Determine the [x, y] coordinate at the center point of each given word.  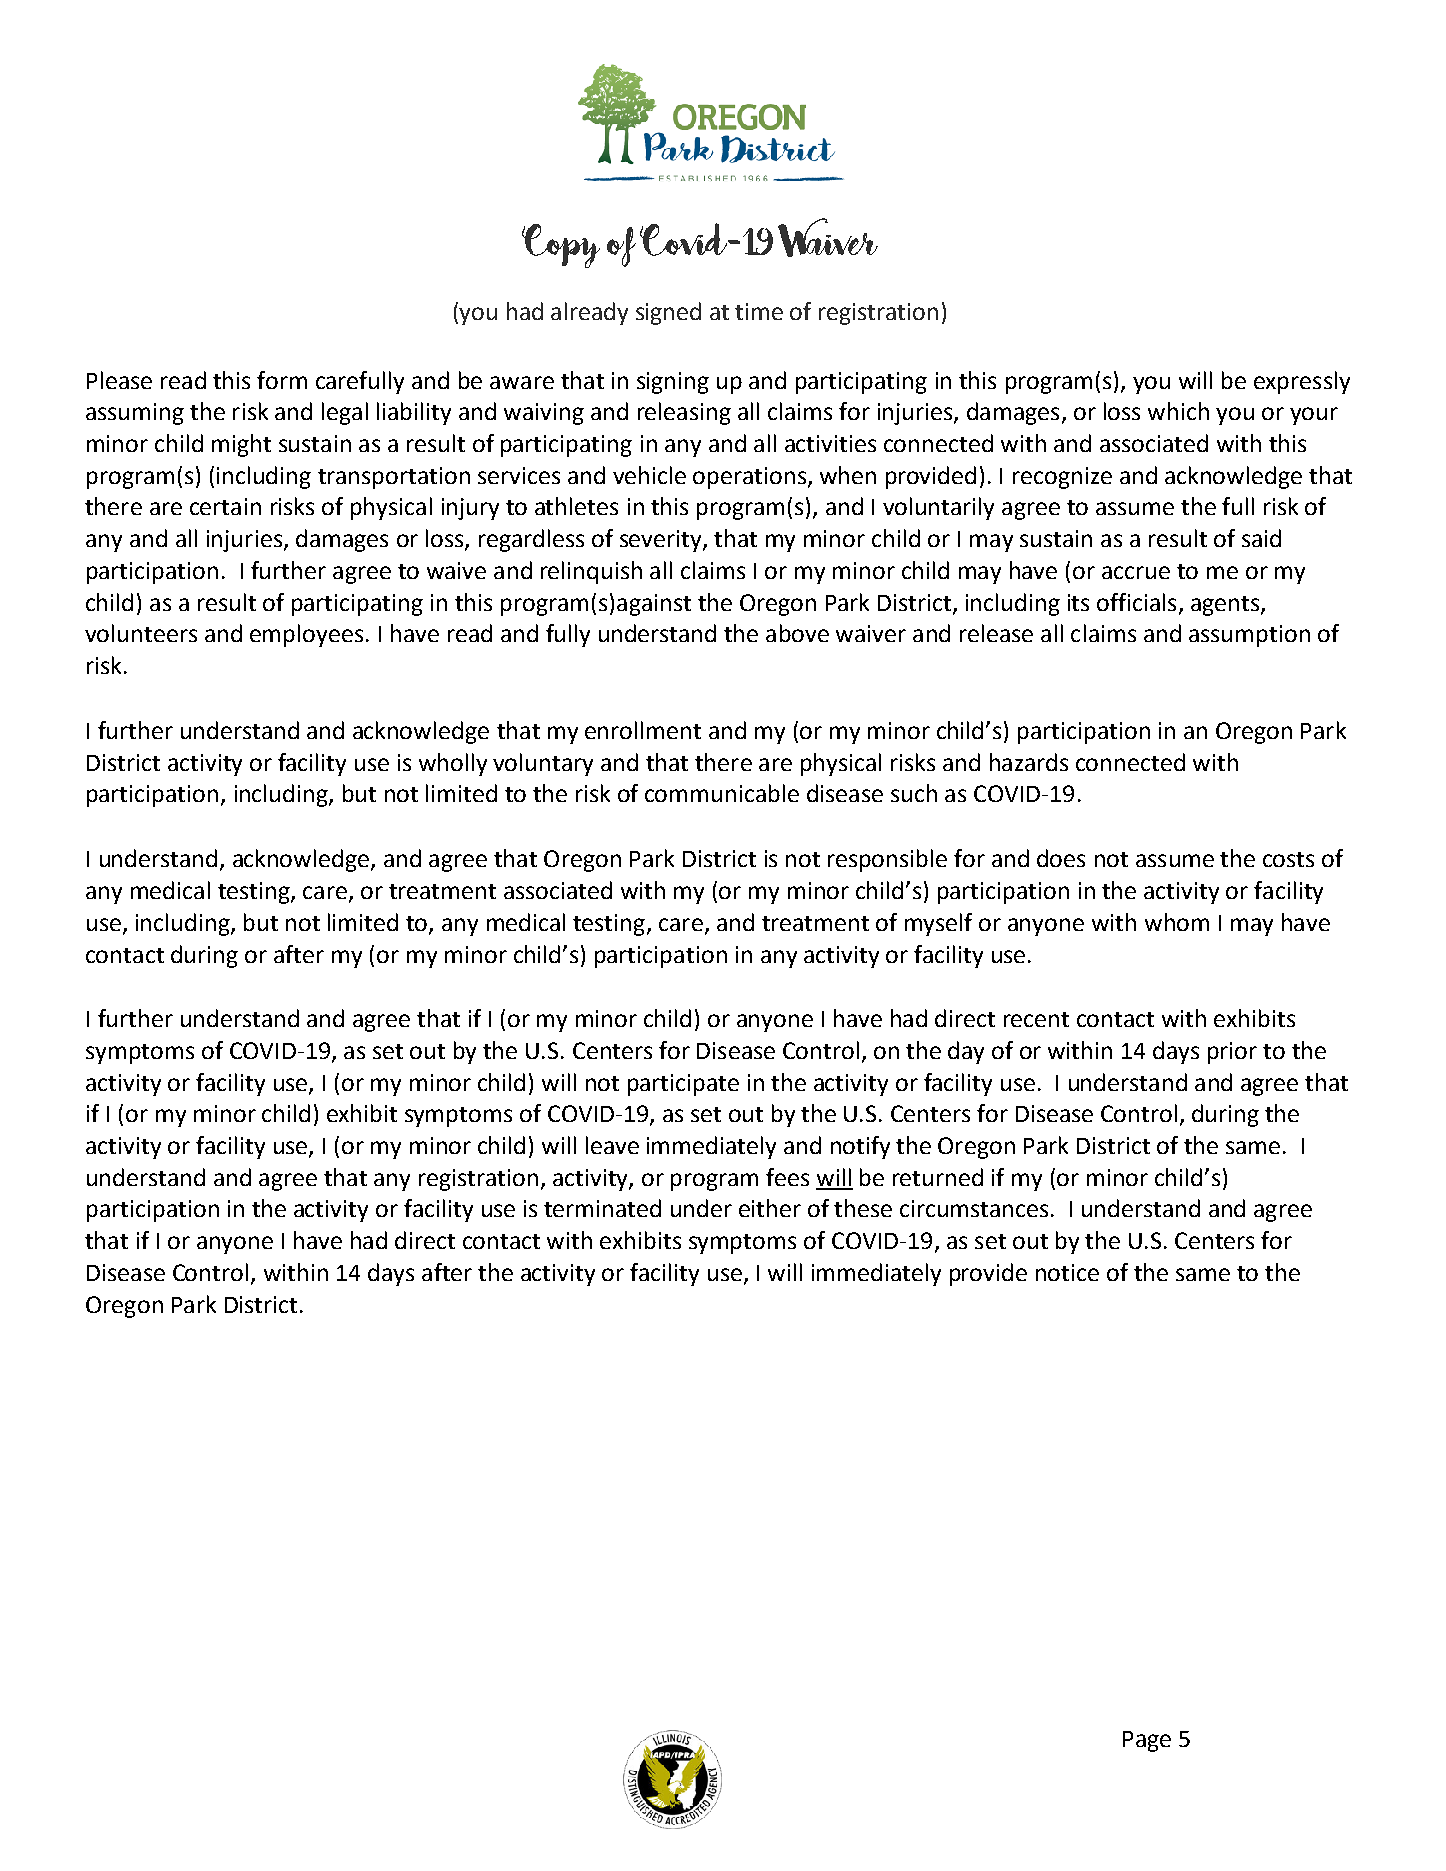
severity [662, 541]
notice [1067, 1272]
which [1178, 411]
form [282, 380]
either [770, 1208]
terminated [602, 1208]
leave [612, 1145]
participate [683, 1085]
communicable [722, 793]
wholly [453, 764]
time [759, 311]
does [1061, 858]
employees [306, 635]
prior [1232, 1053]
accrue [1136, 572]
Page [1147, 1741]
